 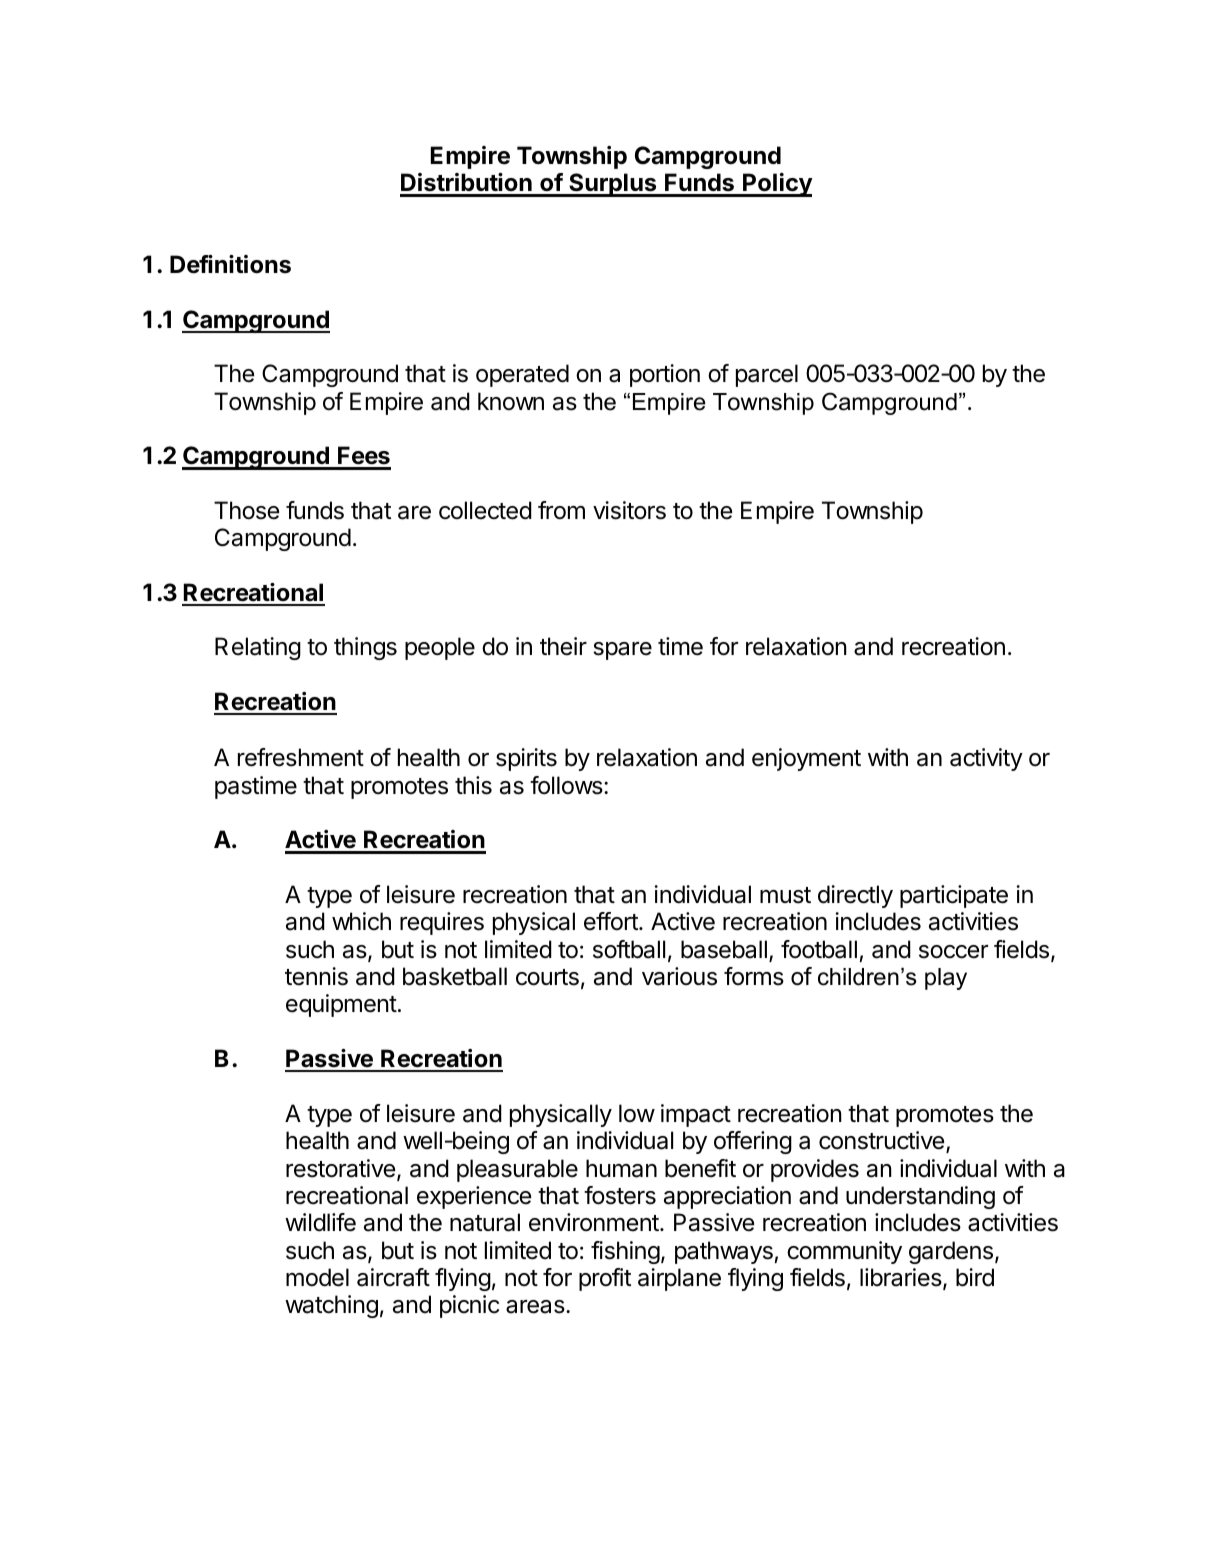 I want to click on model, so click(x=317, y=1277).
